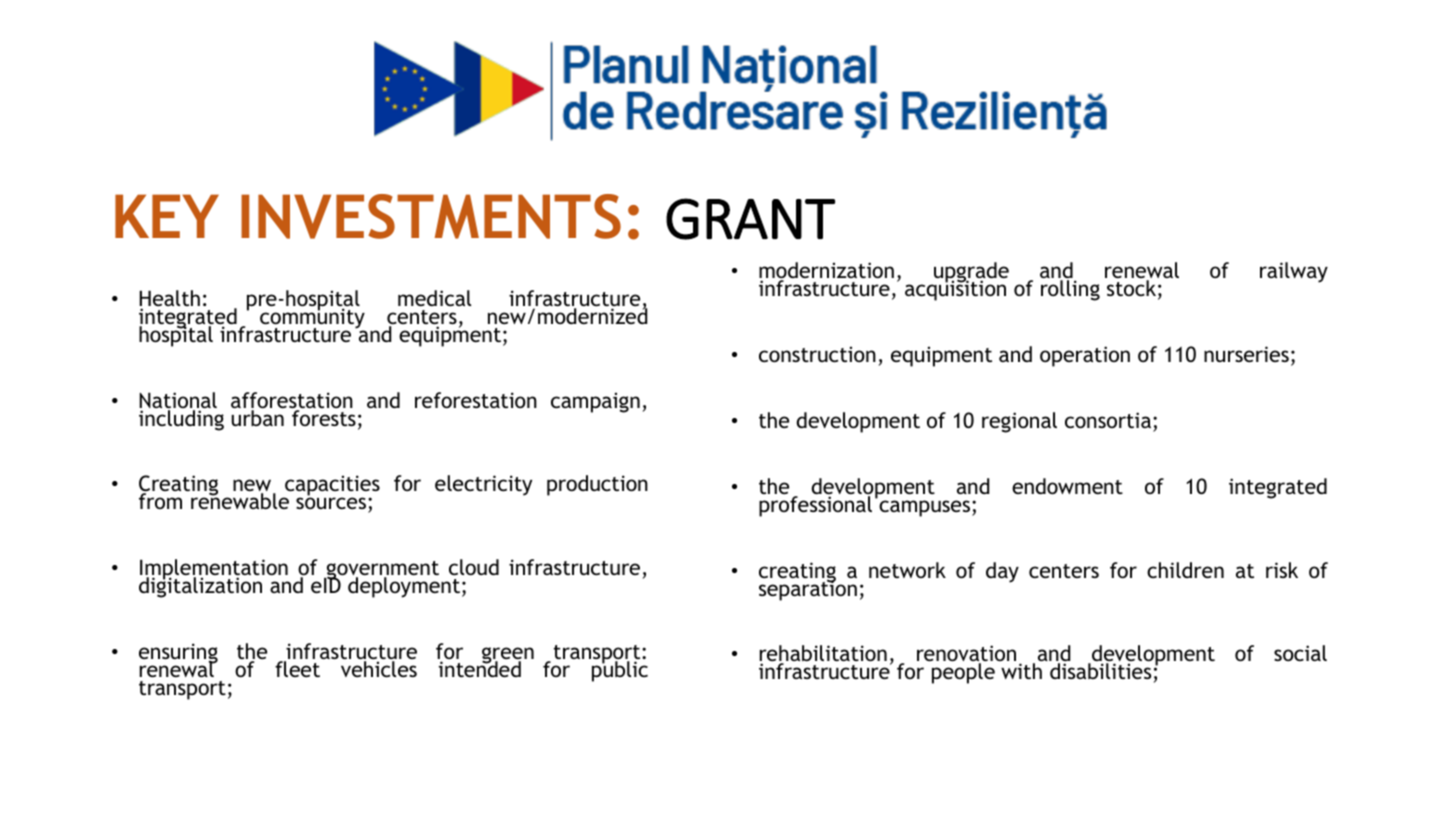  Describe the element at coordinates (750, 219) in the document. I see `GRANT` at that location.
